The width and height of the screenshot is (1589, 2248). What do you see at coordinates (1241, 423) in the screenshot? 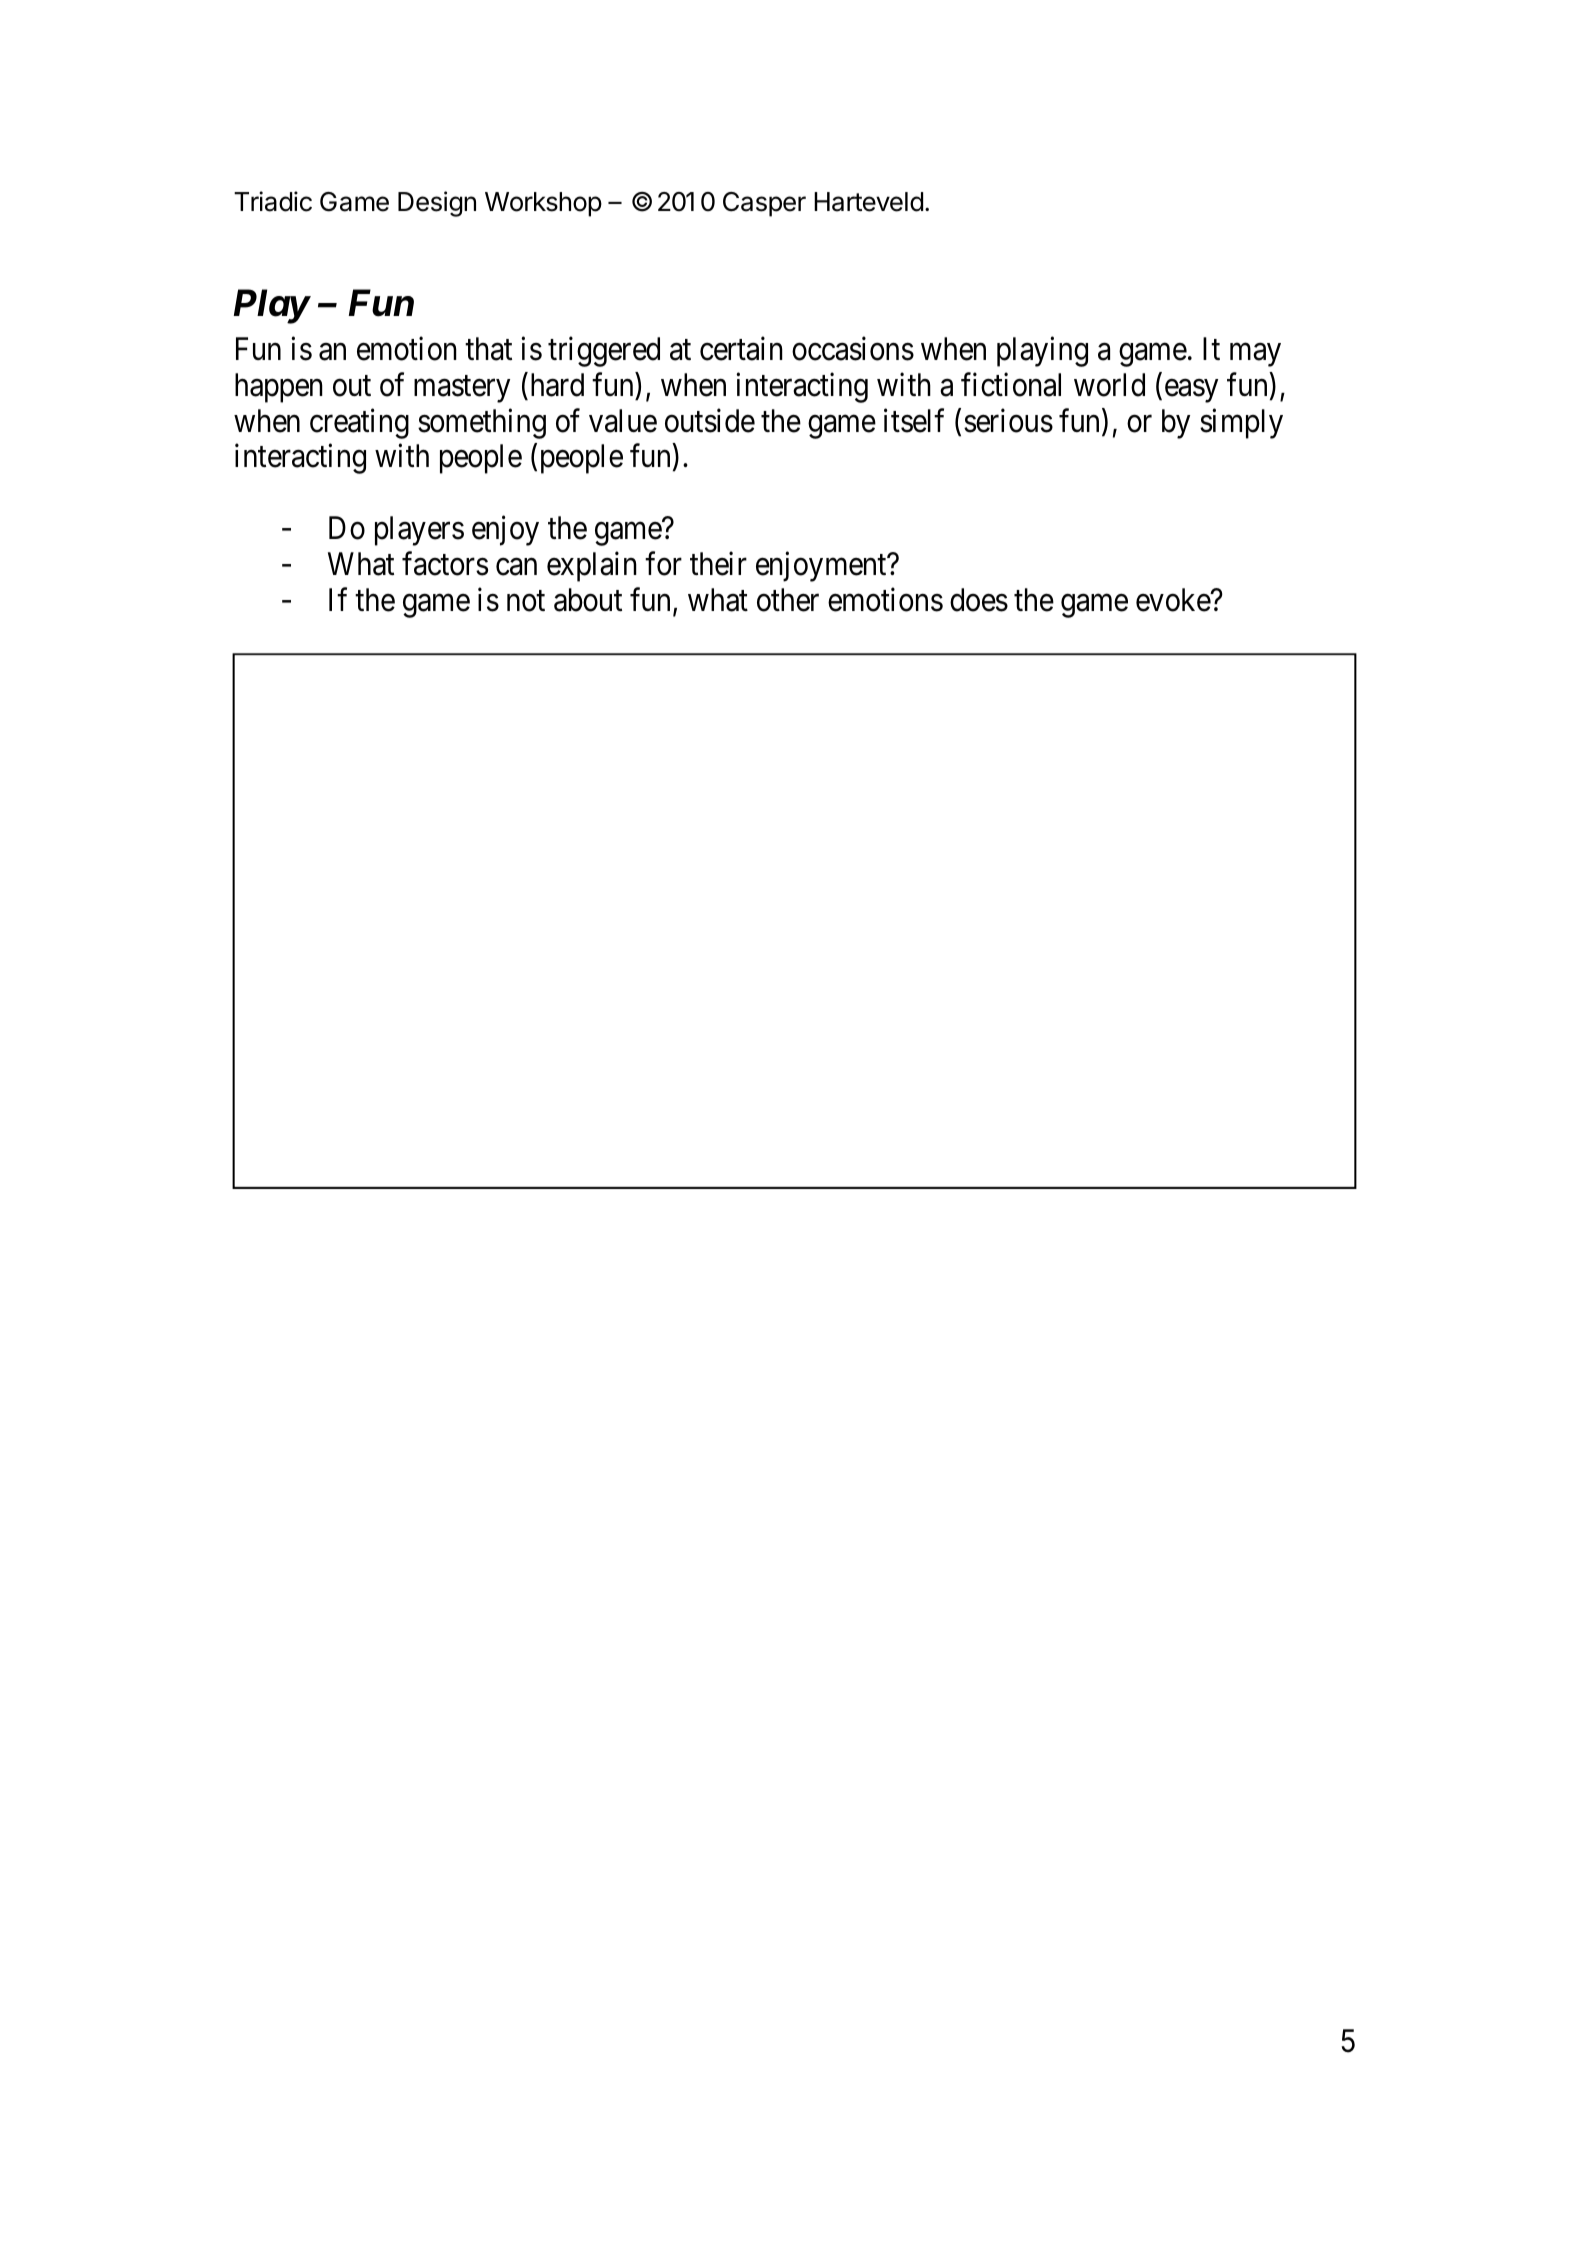
I see `simply` at bounding box center [1241, 423].
